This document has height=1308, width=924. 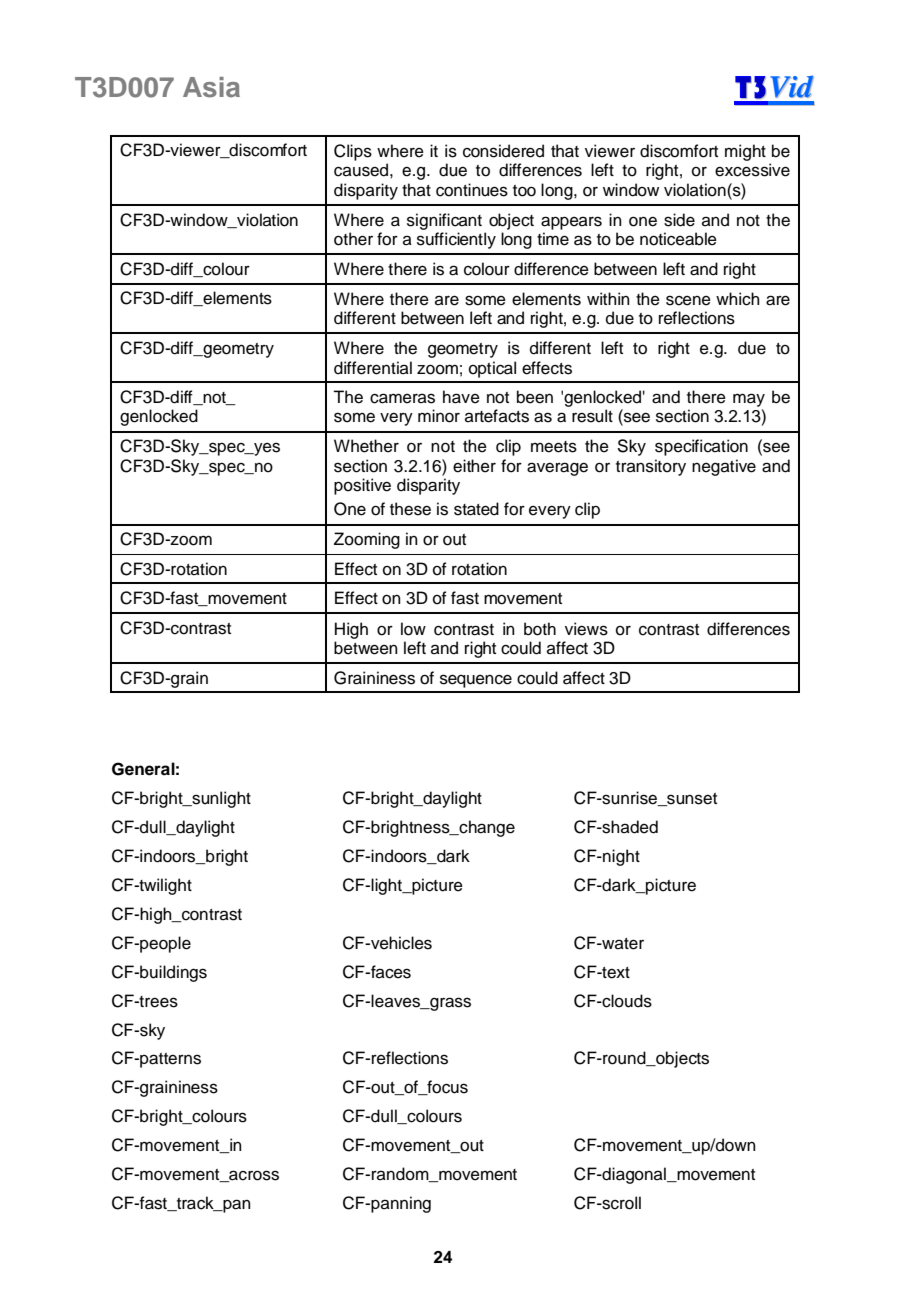 What do you see at coordinates (456, 240) in the document?
I see `sufficiently` at bounding box center [456, 240].
